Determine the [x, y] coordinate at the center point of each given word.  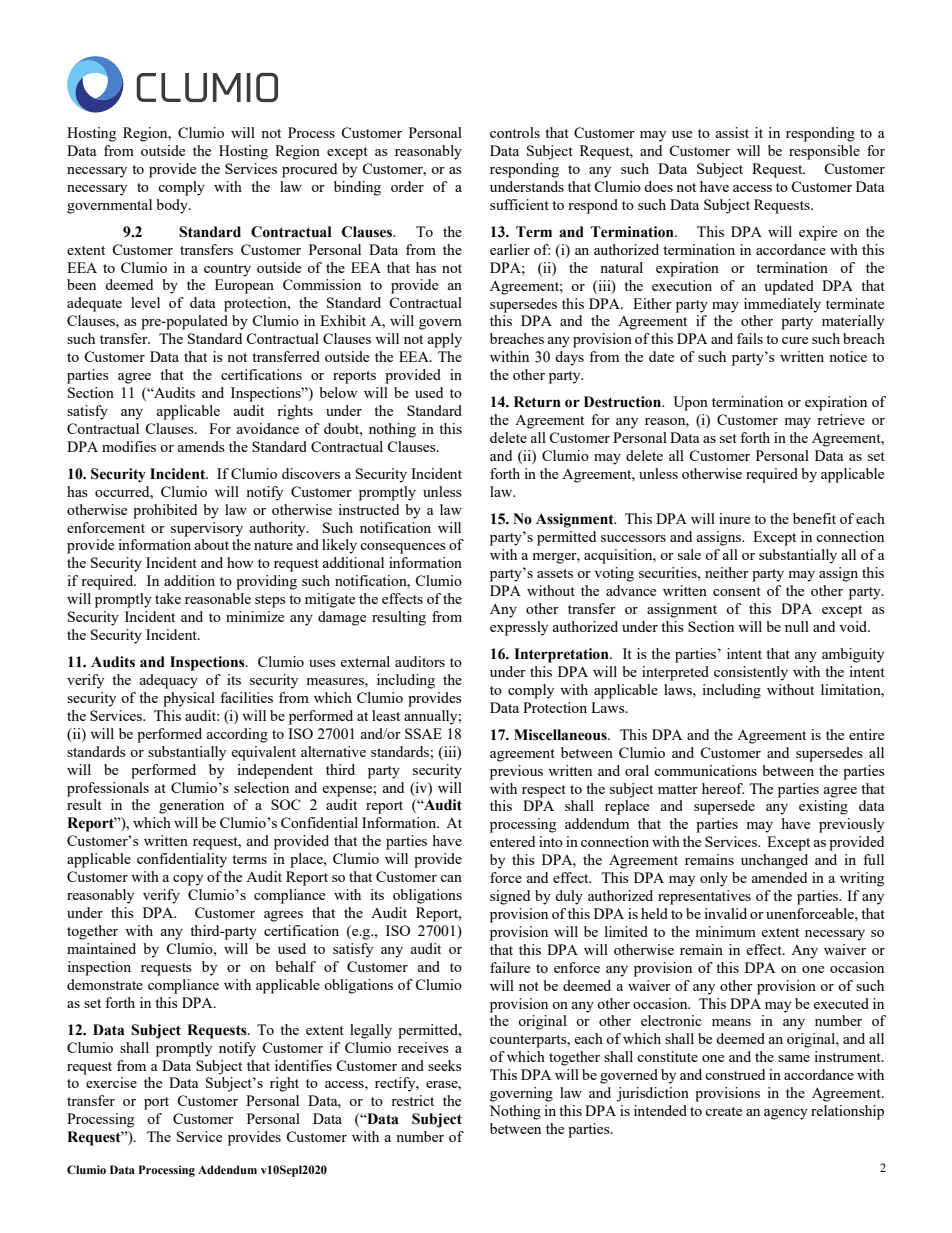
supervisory [207, 529]
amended [779, 877]
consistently [751, 673]
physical [189, 699]
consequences [403, 548]
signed [510, 897]
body [173, 206]
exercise [111, 1082]
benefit [814, 518]
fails [750, 338]
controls [515, 132]
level [145, 302]
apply [445, 340]
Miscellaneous [561, 735]
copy [188, 880]
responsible [824, 152]
